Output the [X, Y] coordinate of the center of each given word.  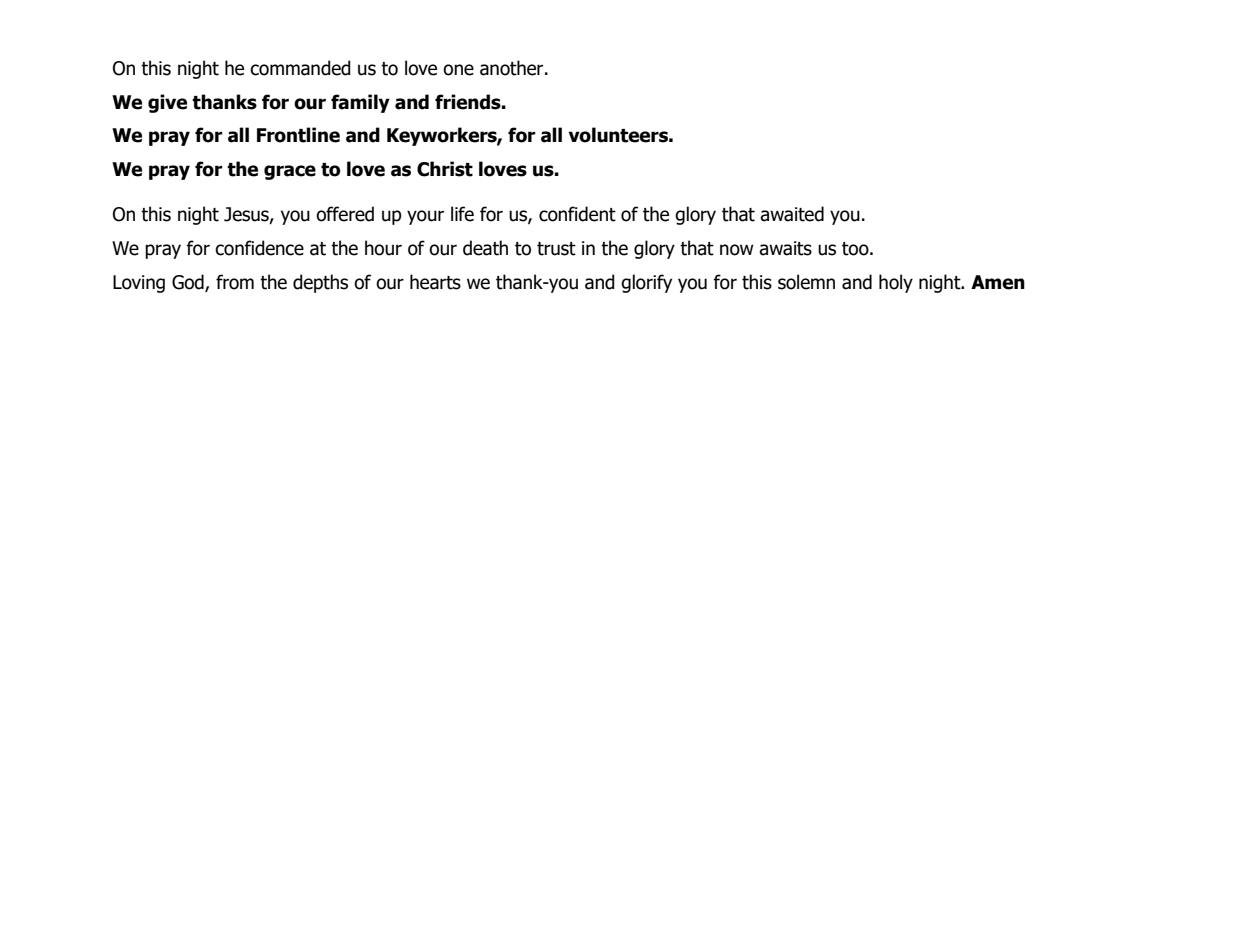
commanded [300, 68]
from [235, 282]
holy [896, 283]
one [458, 70]
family [360, 103]
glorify [646, 283]
